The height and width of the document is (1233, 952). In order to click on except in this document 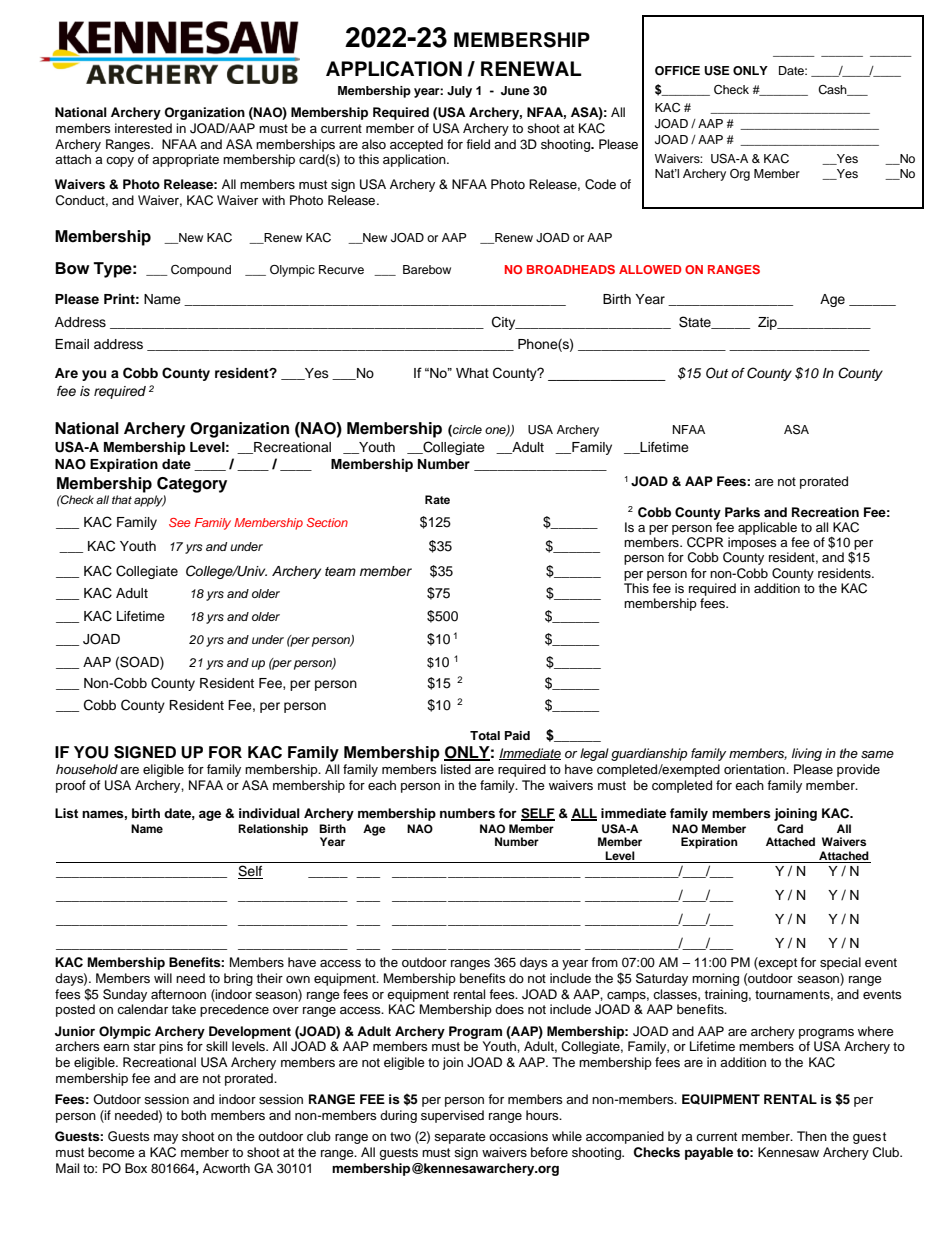, I will do `click(777, 963)`.
